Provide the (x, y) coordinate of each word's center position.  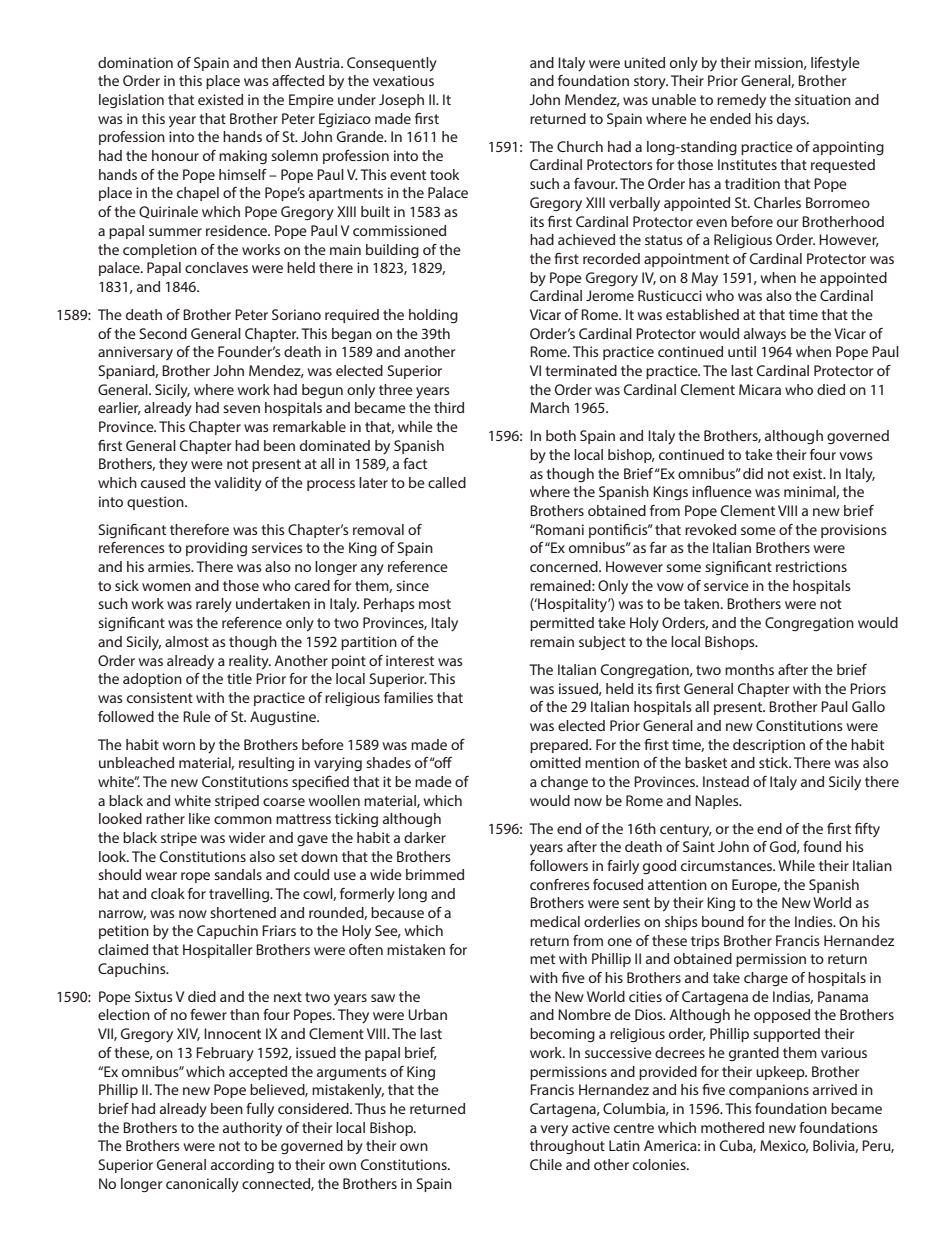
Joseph (401, 101)
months (749, 669)
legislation (131, 101)
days (792, 120)
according (242, 1166)
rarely (214, 605)
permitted (562, 624)
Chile (546, 1164)
